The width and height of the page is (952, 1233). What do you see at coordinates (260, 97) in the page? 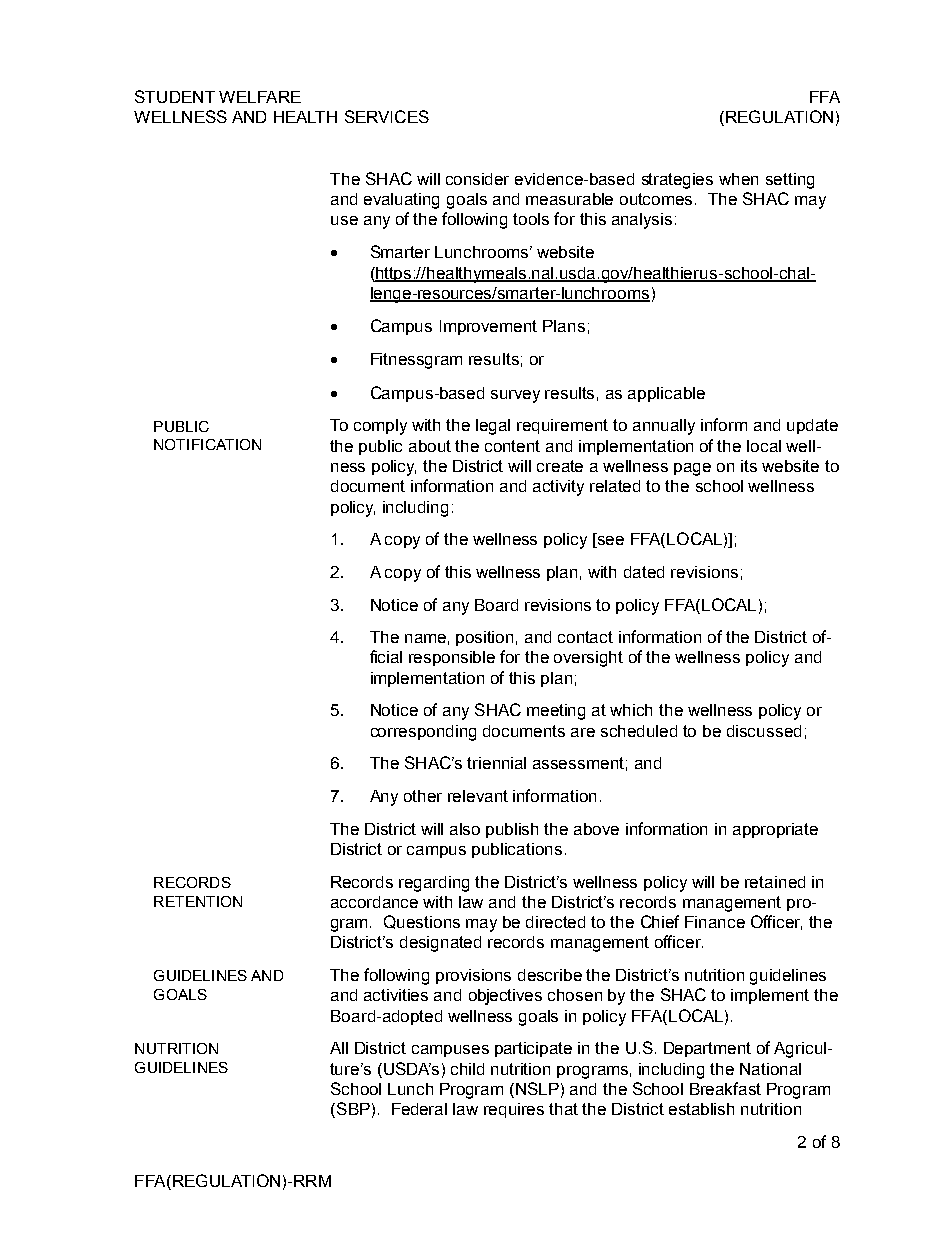
I see `WELFARE` at bounding box center [260, 97].
